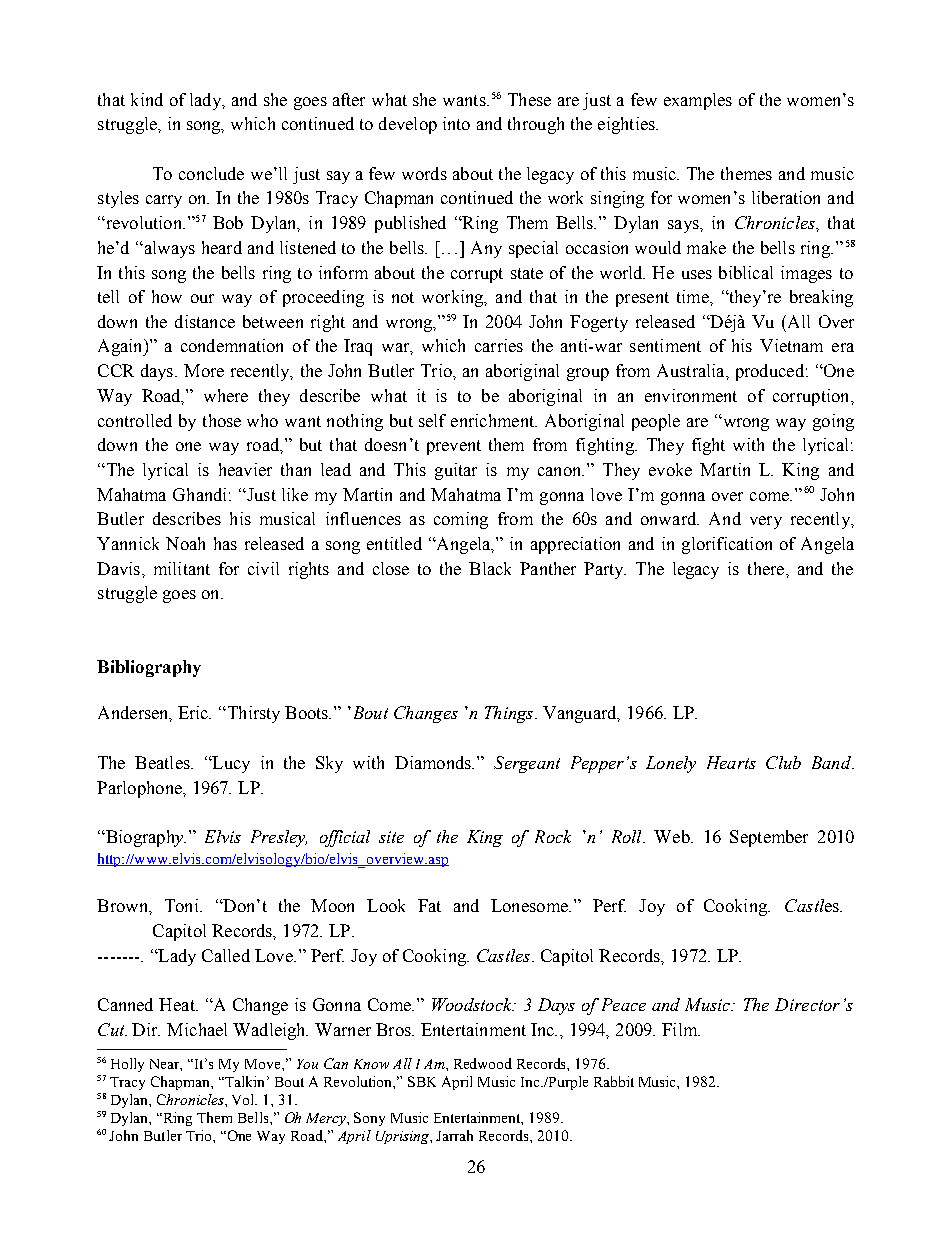  Describe the element at coordinates (698, 101) in the screenshot. I see `examples` at that location.
